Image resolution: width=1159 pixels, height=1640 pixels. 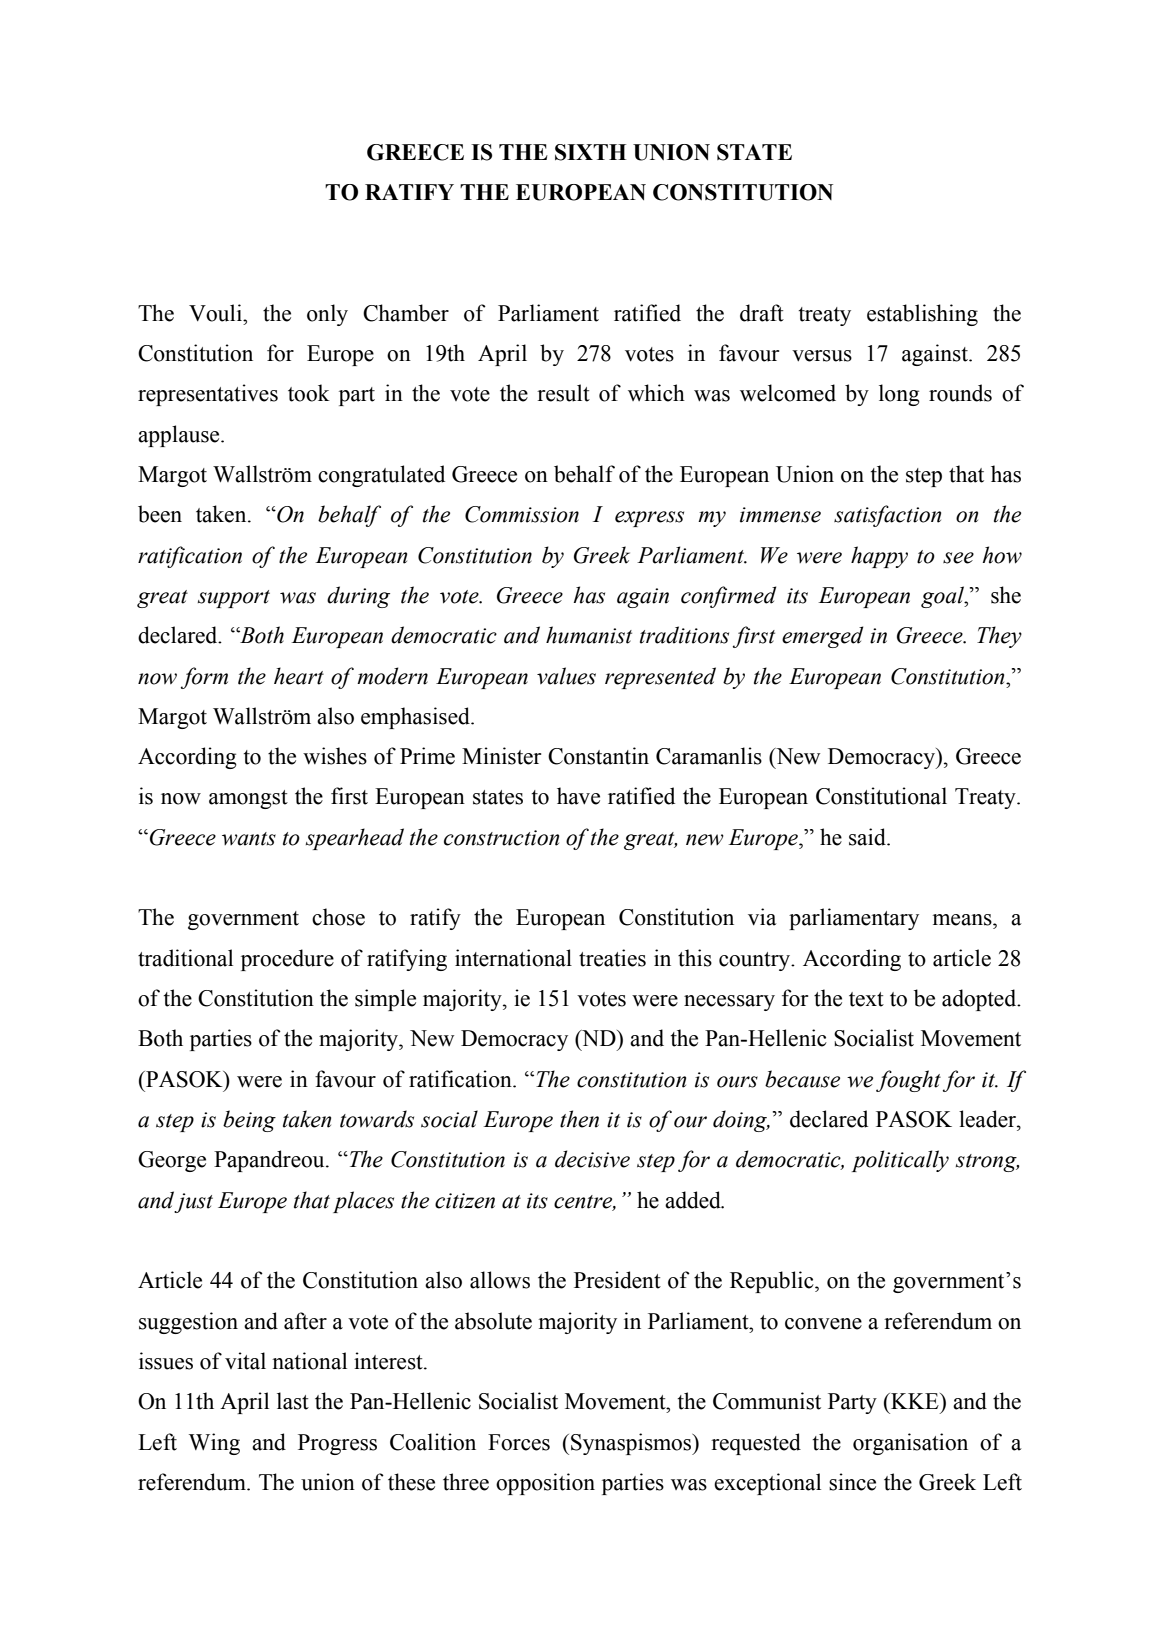 What do you see at coordinates (579, 1119) in the screenshot?
I see `then` at bounding box center [579, 1119].
